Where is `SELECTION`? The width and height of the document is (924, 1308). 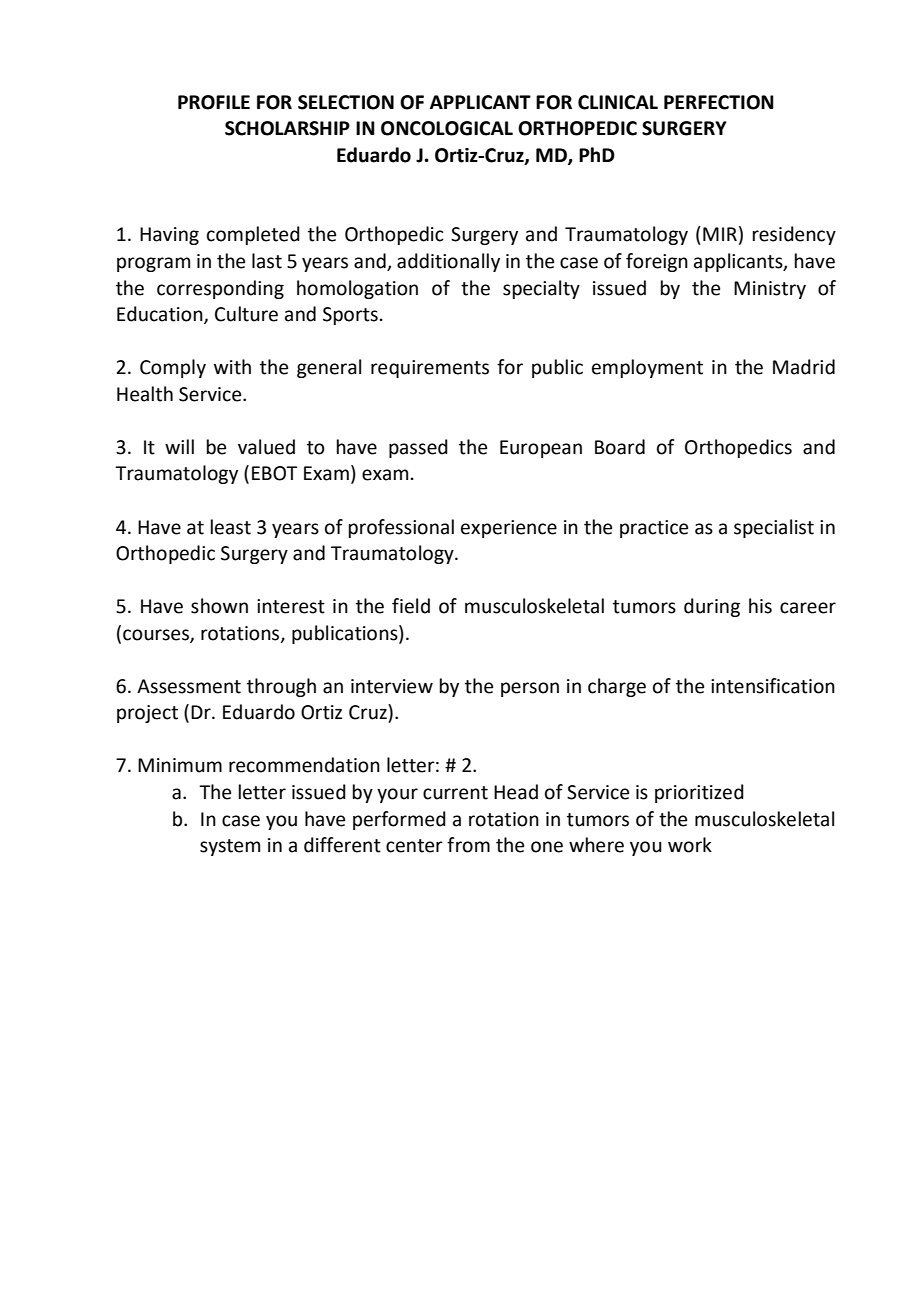 SELECTION is located at coordinates (346, 102).
